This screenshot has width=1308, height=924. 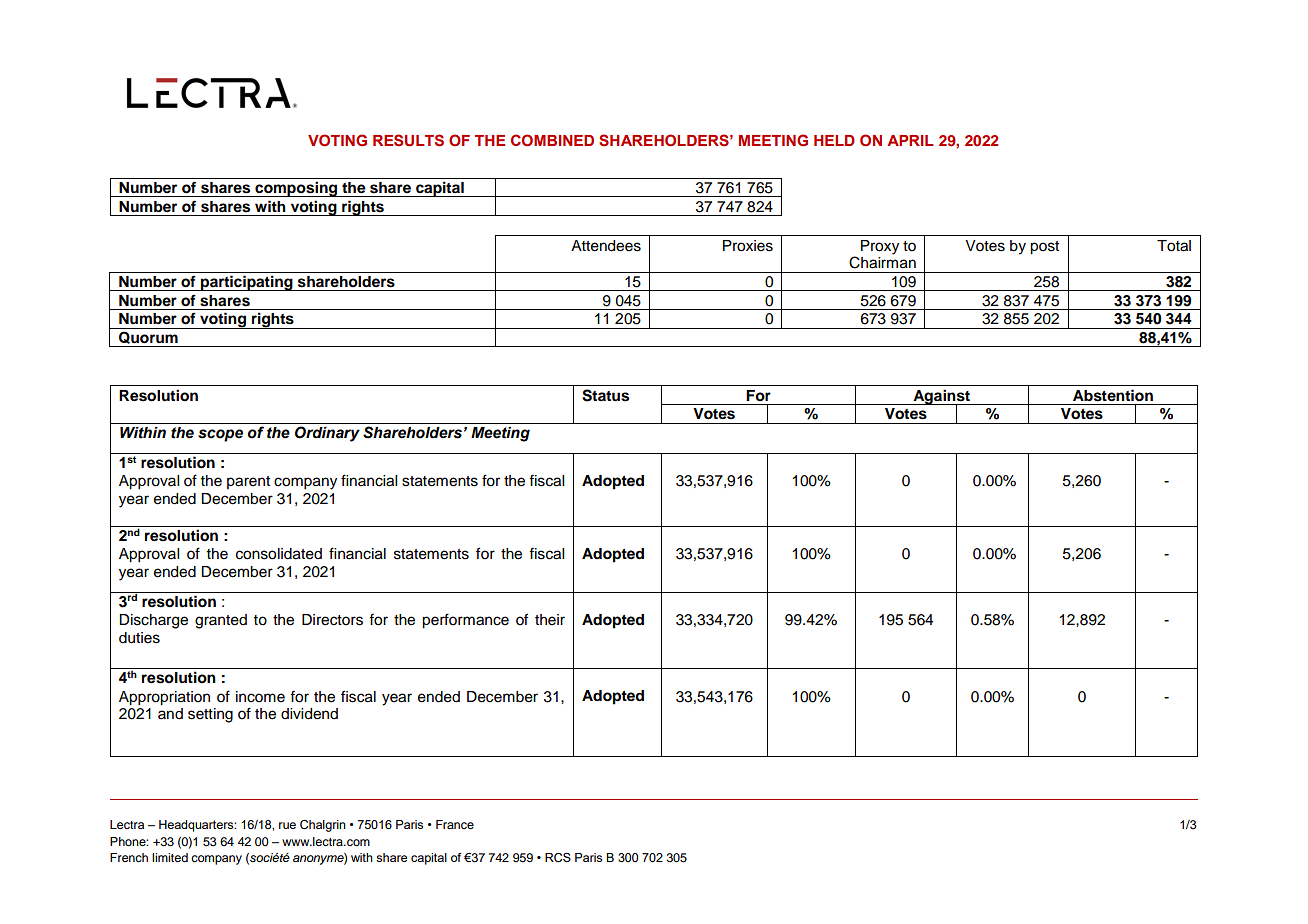 I want to click on participating, so click(x=247, y=283).
